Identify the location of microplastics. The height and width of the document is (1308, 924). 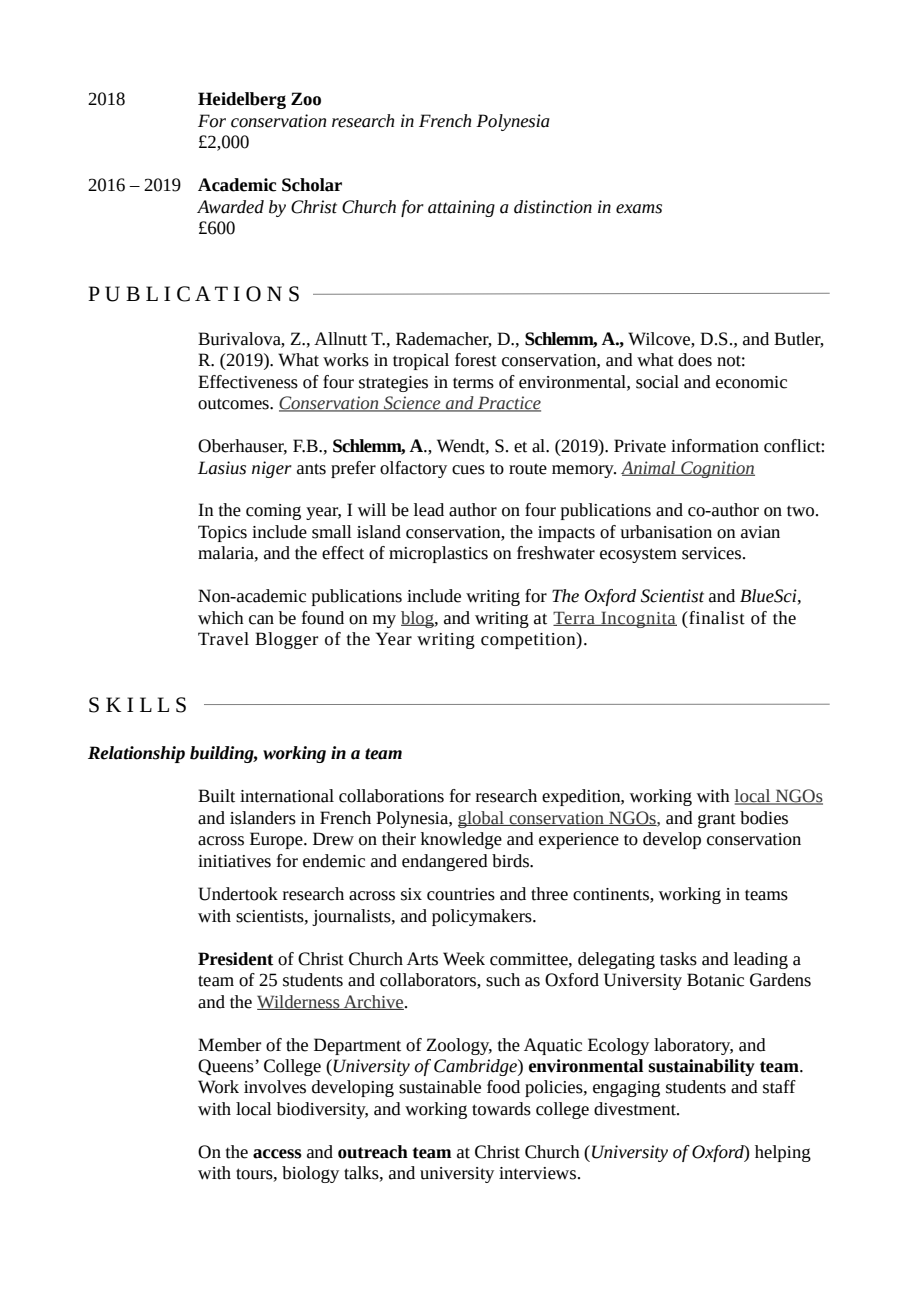
(438, 554).
